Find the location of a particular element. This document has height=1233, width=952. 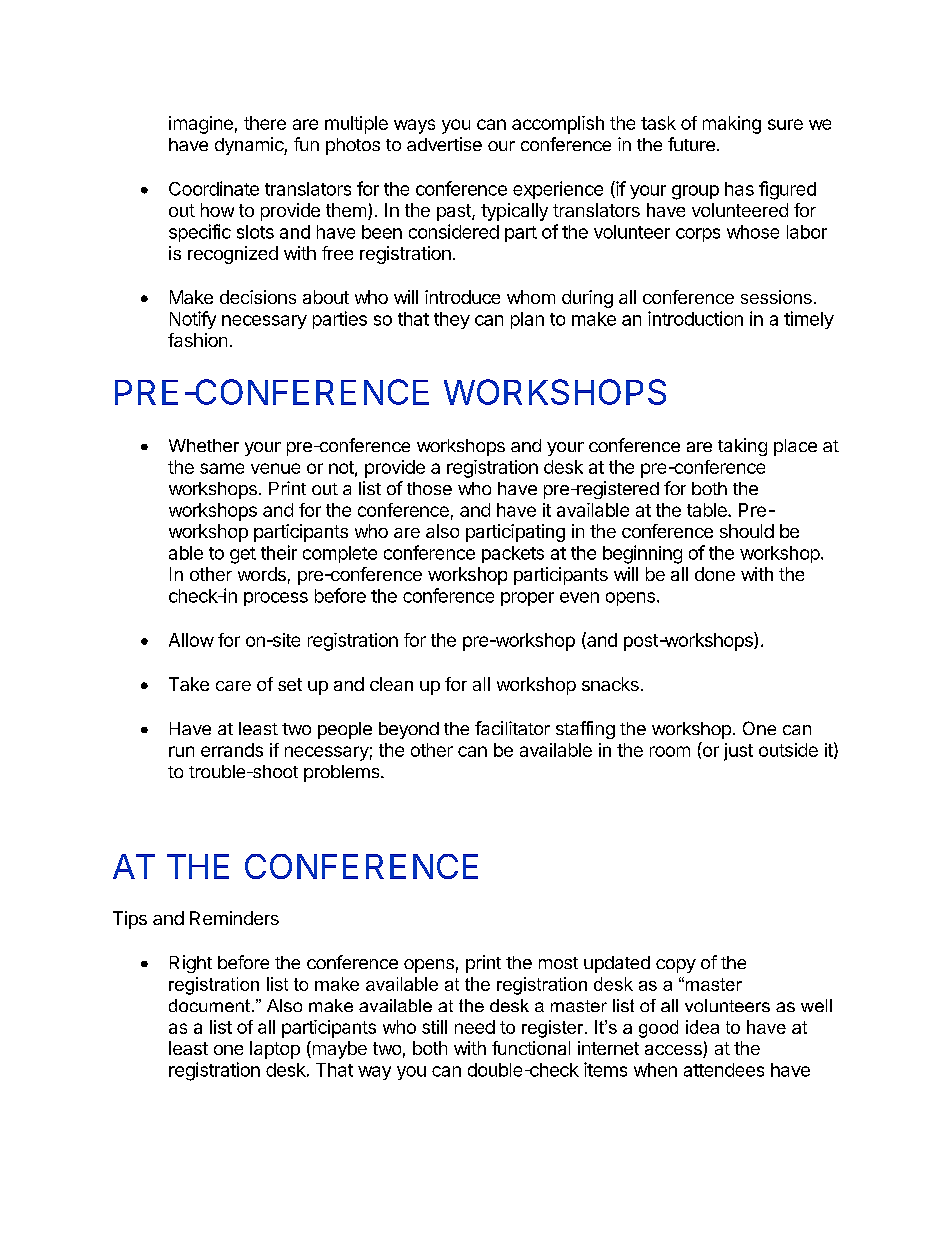

making is located at coordinates (732, 125).
